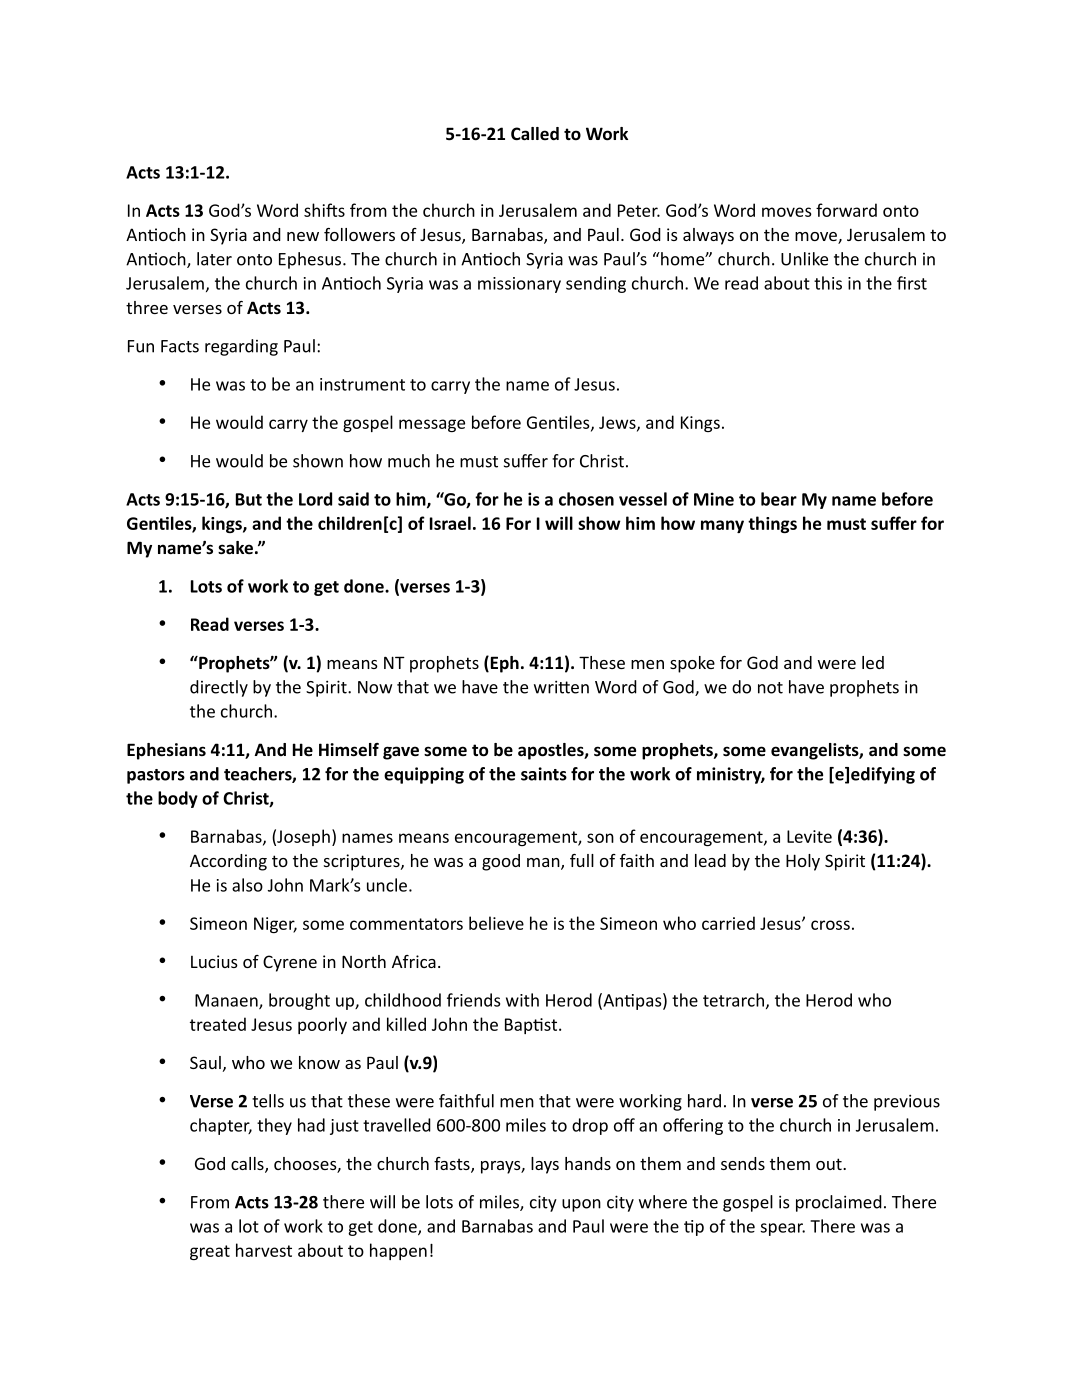  What do you see at coordinates (770, 688) in the image?
I see `not` at bounding box center [770, 688].
